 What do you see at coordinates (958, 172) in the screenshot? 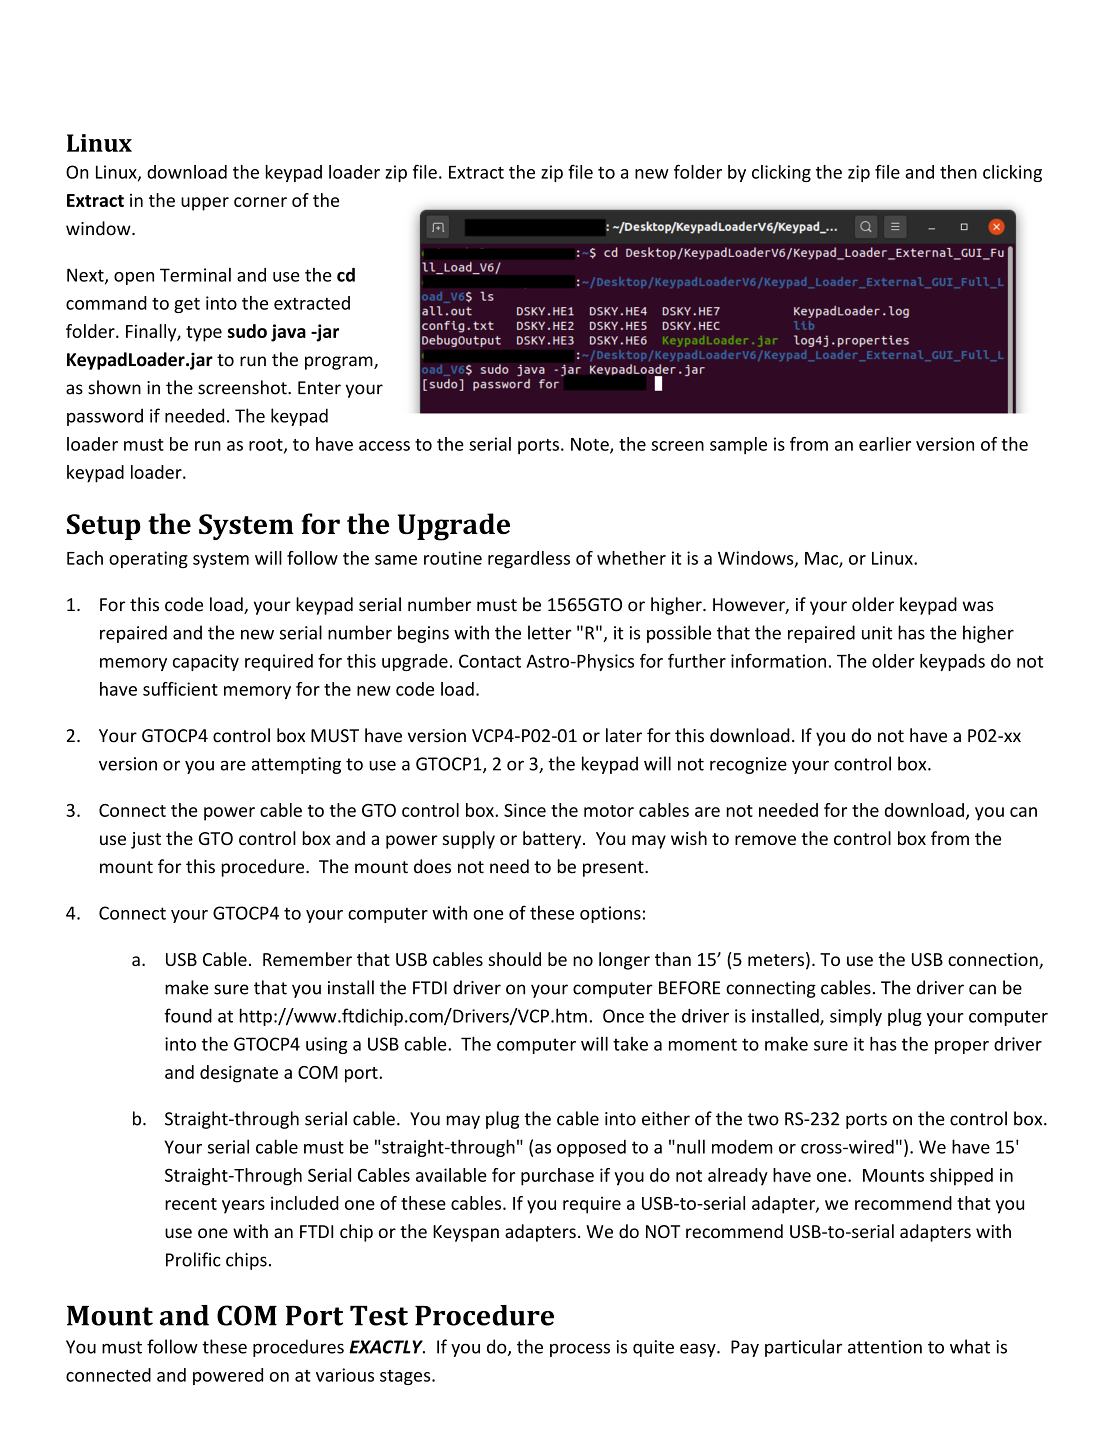
I see `then` at bounding box center [958, 172].
